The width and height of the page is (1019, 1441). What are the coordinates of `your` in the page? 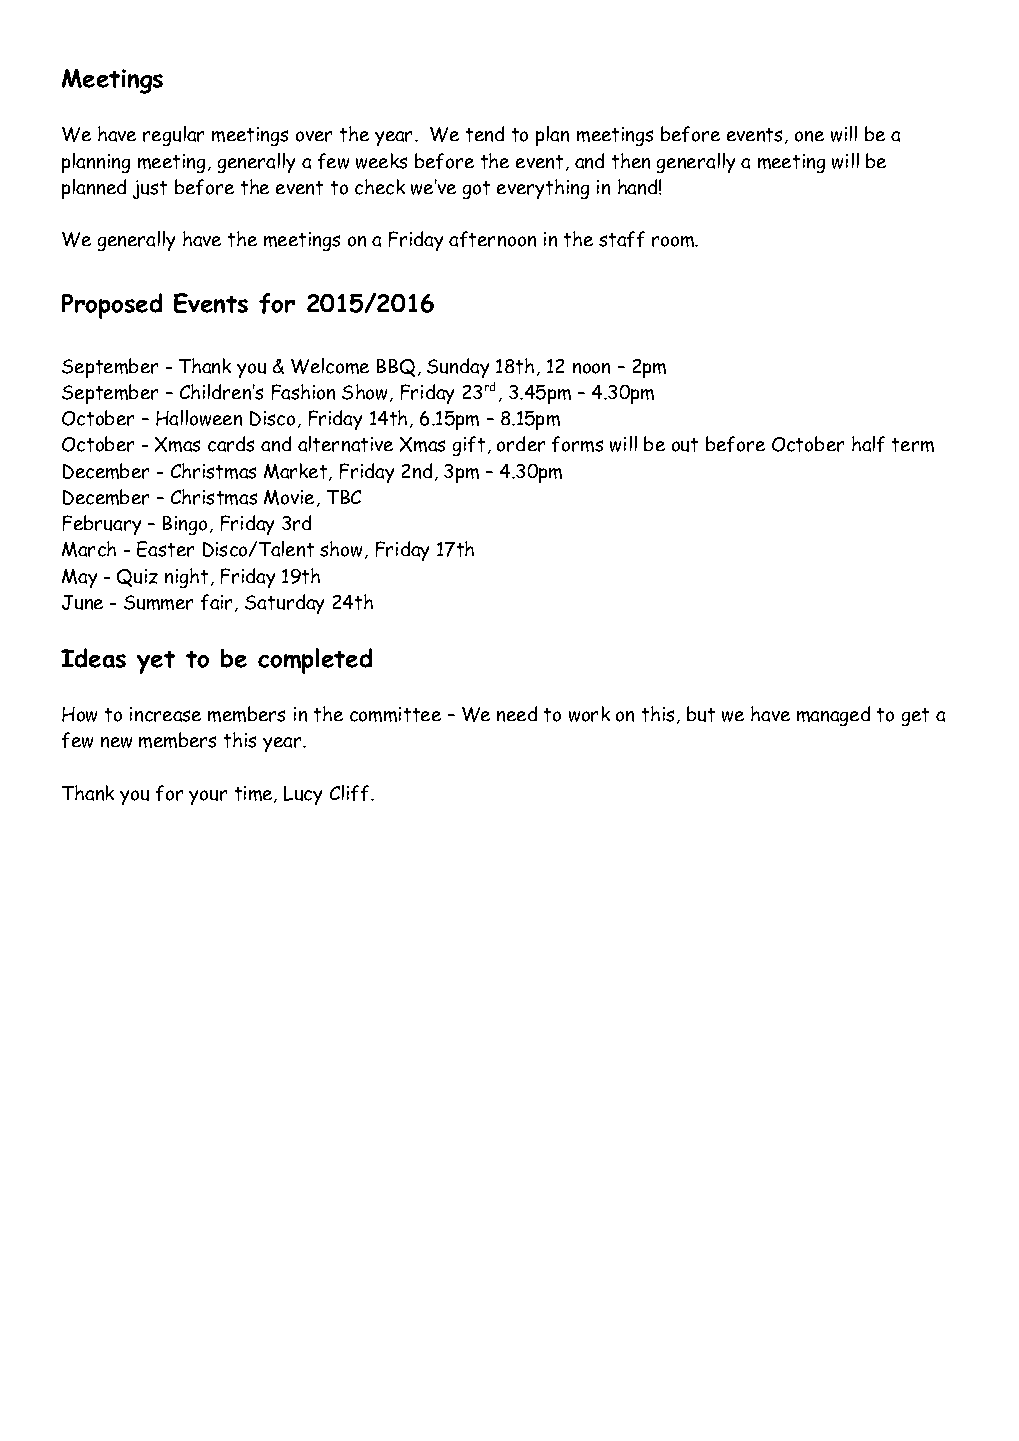 It's located at (208, 797).
